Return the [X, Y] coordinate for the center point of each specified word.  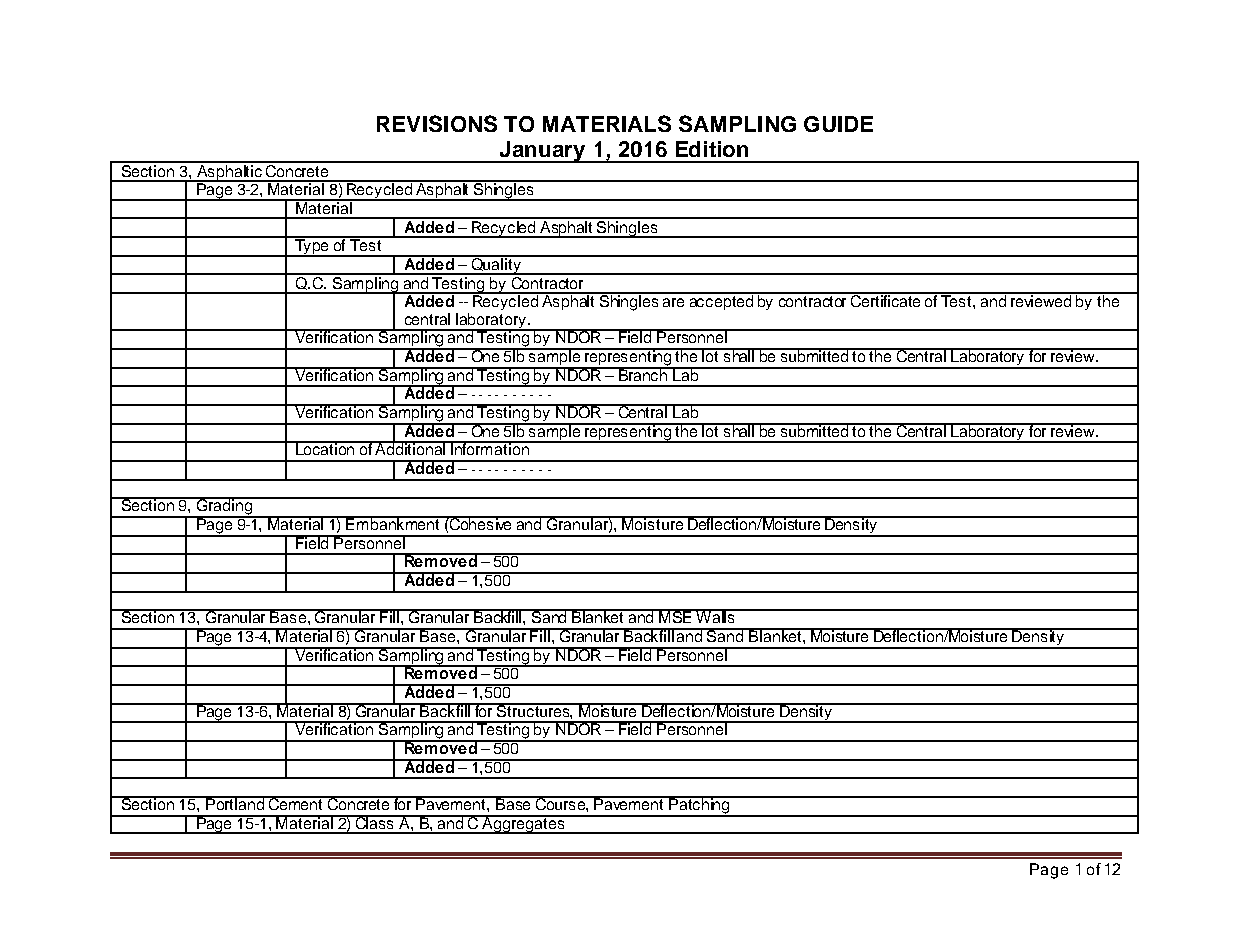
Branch [643, 374]
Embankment [393, 523]
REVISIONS [437, 123]
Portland [235, 803]
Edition [712, 149]
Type [312, 247]
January [542, 152]
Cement [296, 803]
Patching [699, 806]
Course [561, 804]
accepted [721, 301]
